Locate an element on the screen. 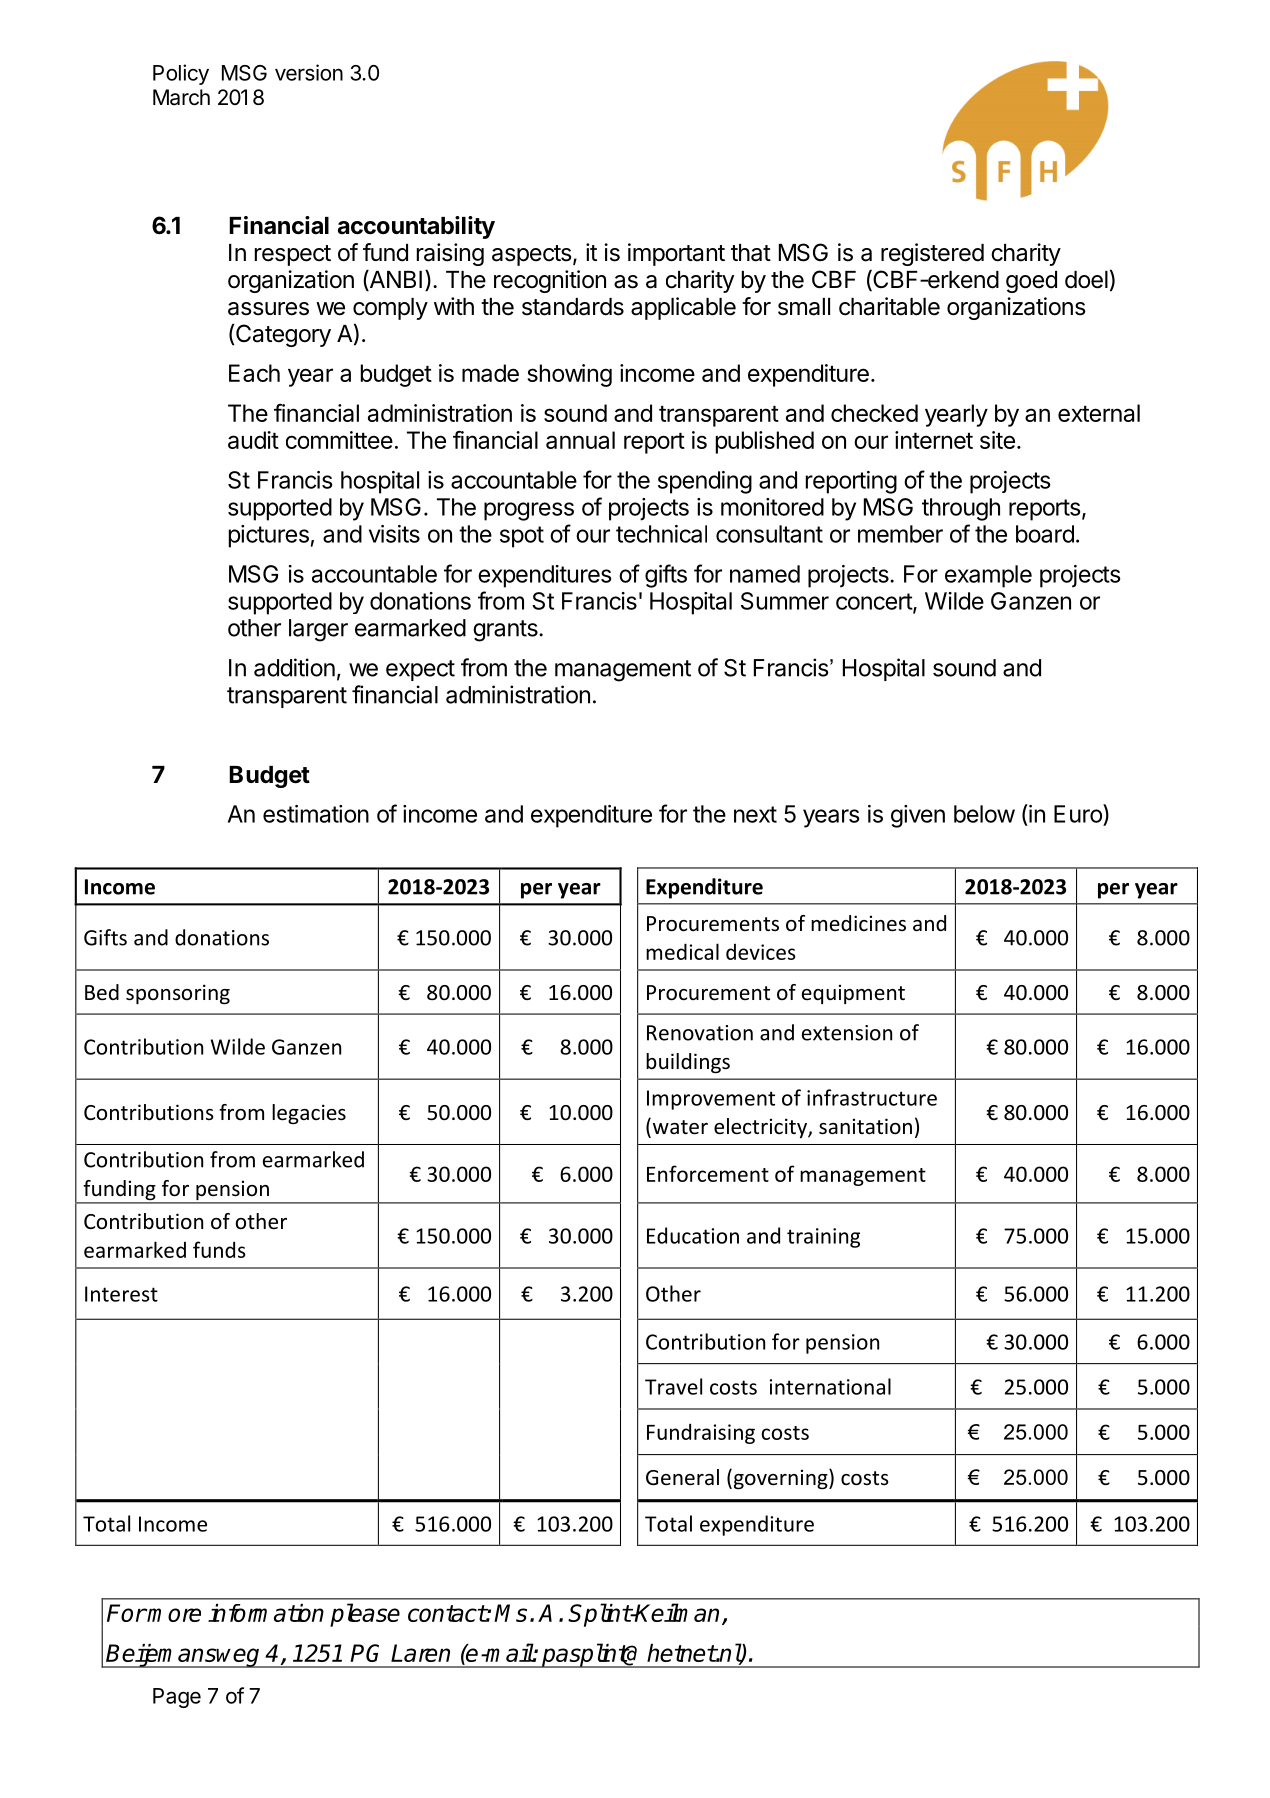 The height and width of the screenshot is (1798, 1270). sanitation is located at coordinates (865, 1126).
